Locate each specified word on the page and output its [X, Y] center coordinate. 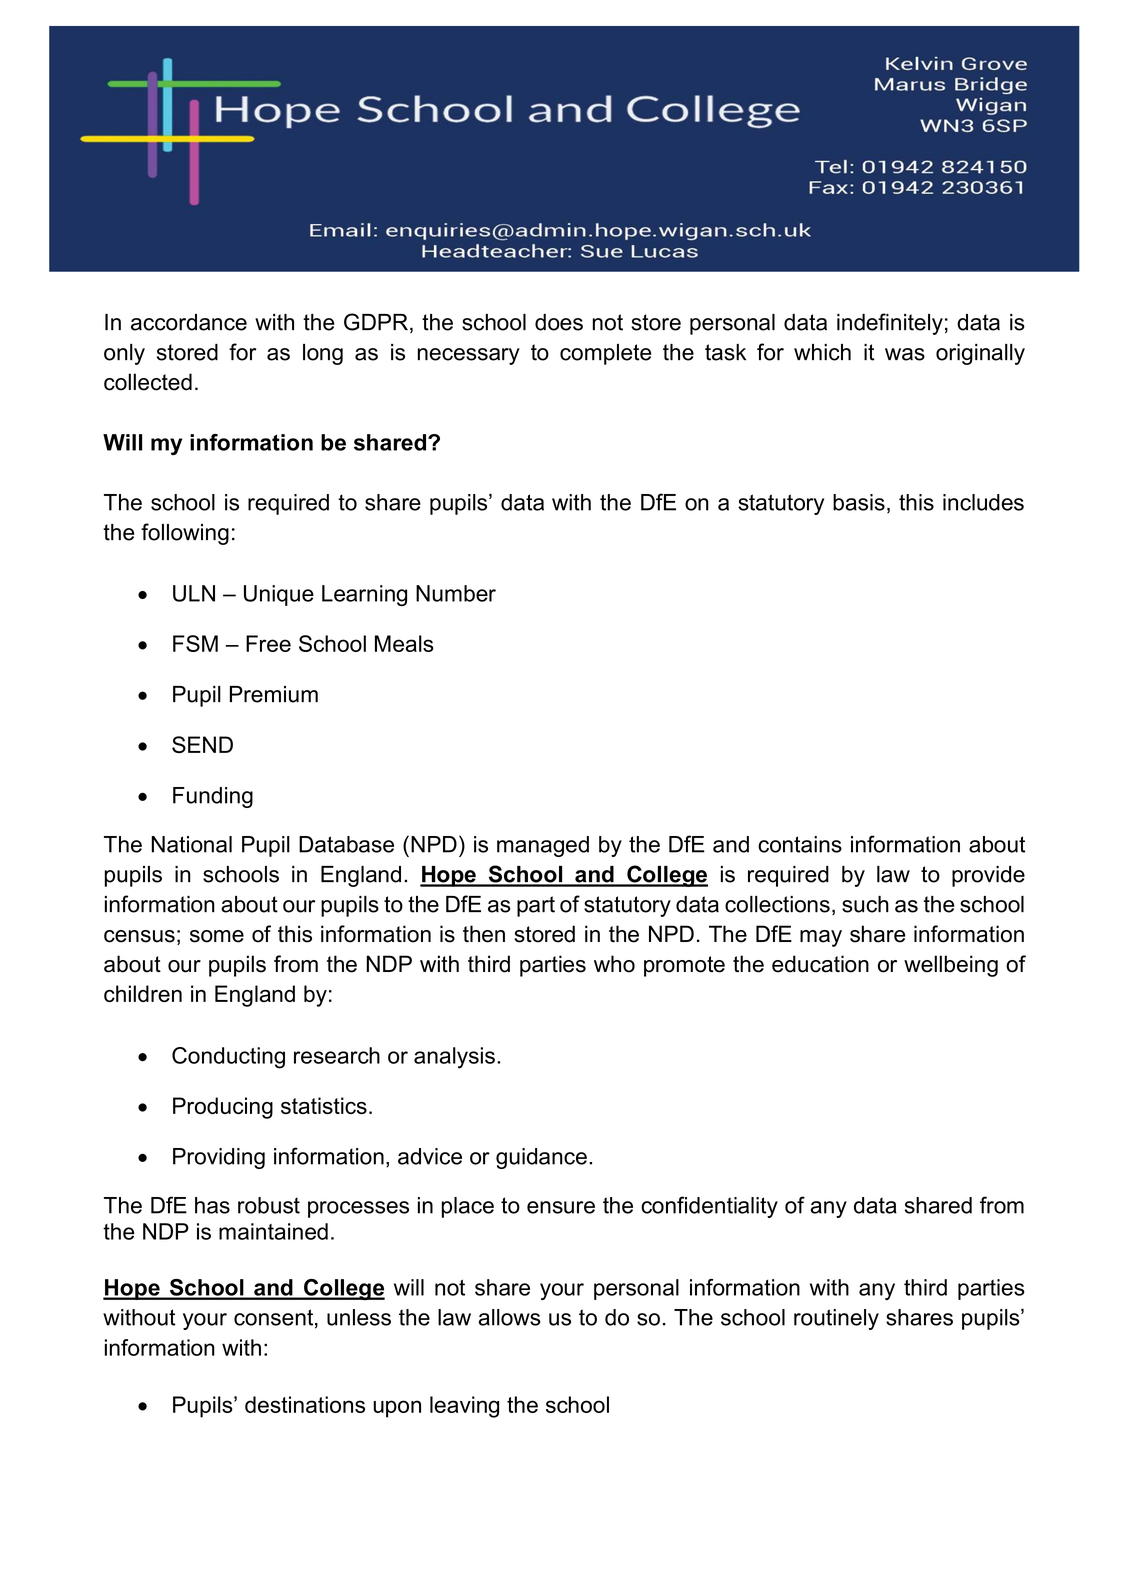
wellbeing [951, 966]
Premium [274, 694]
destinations [305, 1404]
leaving [464, 1407]
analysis [454, 1058]
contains [800, 844]
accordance [189, 322]
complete [605, 354]
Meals [404, 643]
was [905, 354]
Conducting [228, 1058]
